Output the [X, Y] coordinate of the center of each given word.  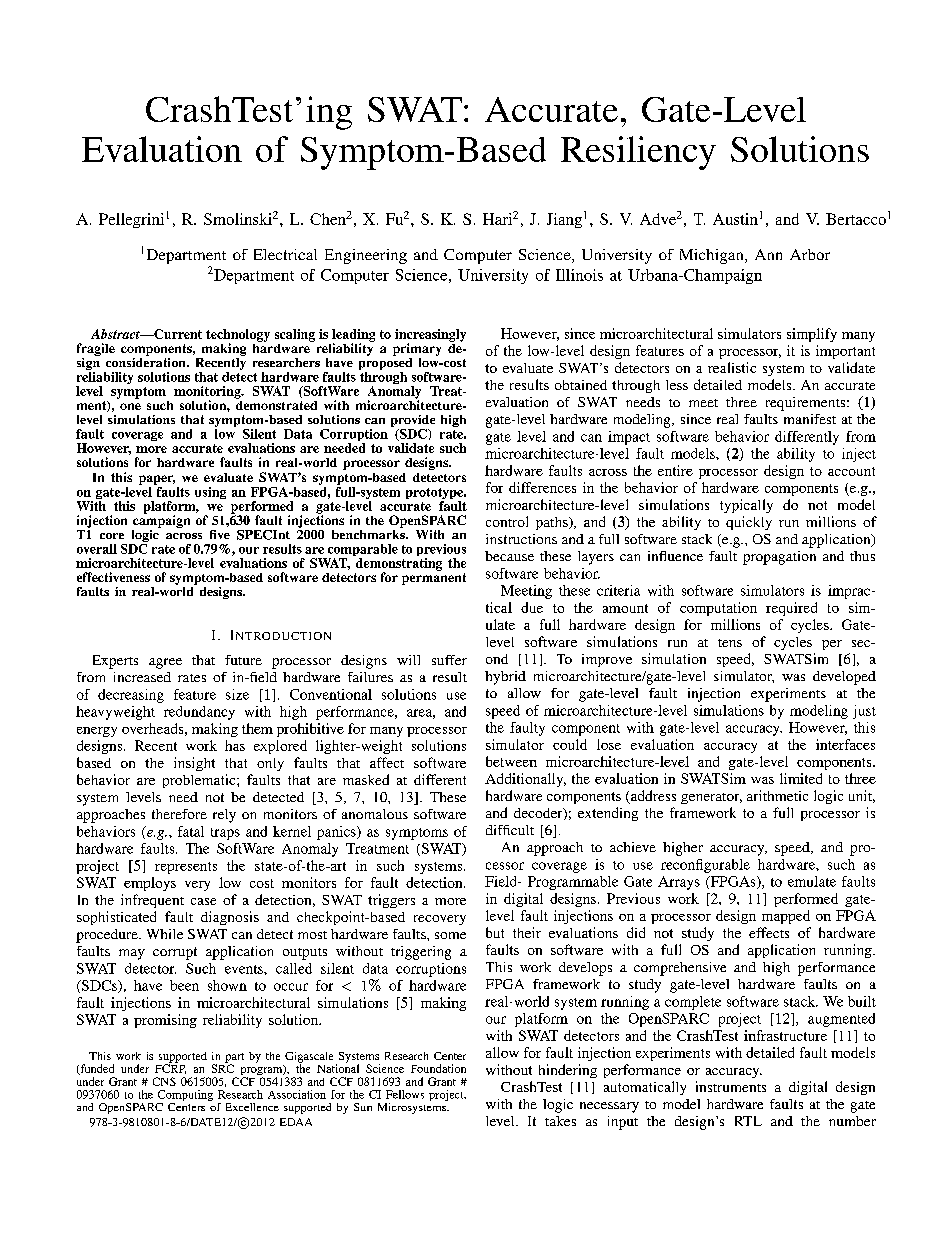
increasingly [430, 336]
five [220, 534]
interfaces [845, 744]
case [203, 901]
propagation [779, 558]
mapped [786, 917]
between [511, 761]
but [495, 932]
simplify [812, 335]
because [509, 556]
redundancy [199, 713]
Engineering [366, 256]
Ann [768, 254]
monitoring [208, 393]
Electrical [285, 254]
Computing [185, 1097]
